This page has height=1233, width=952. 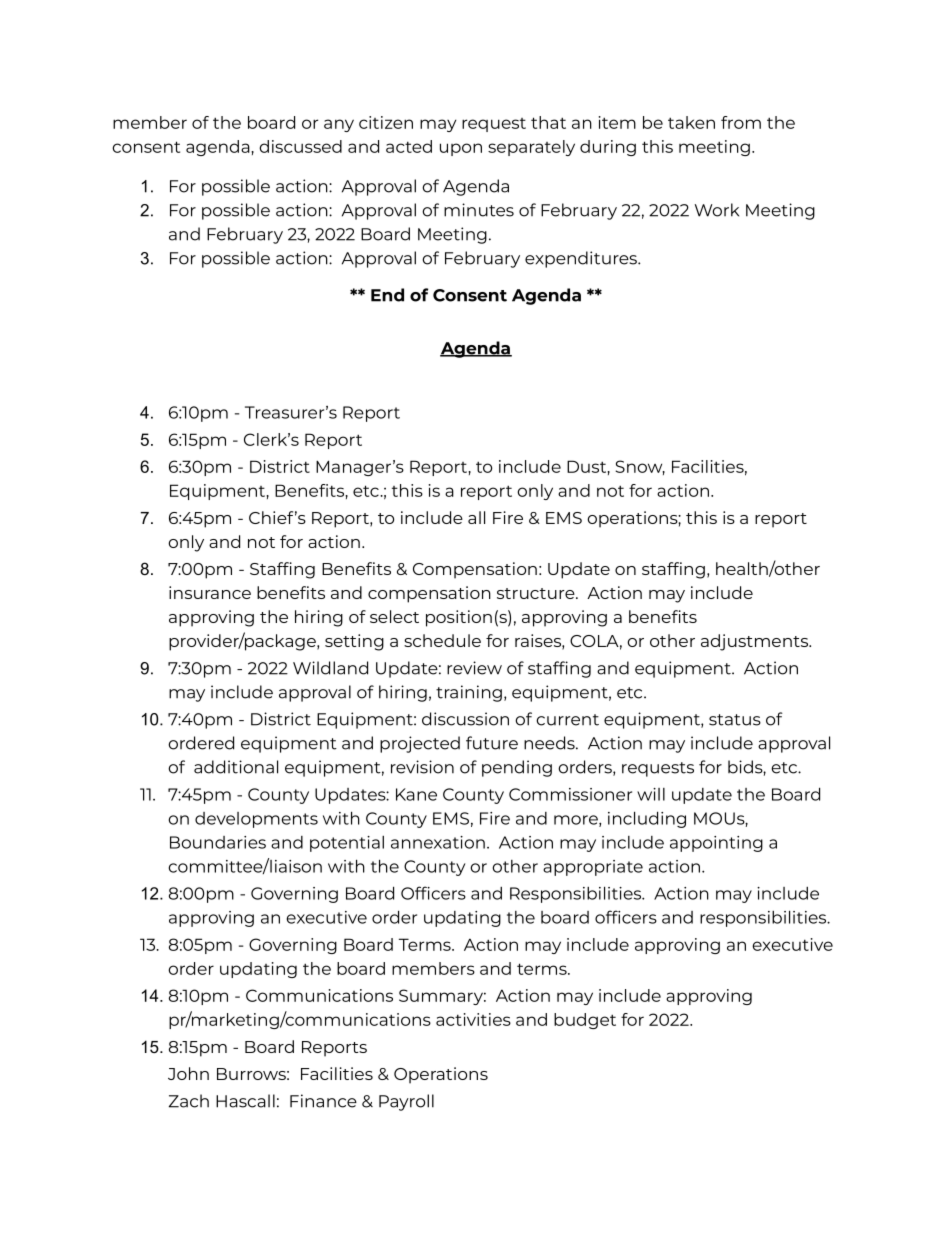 What do you see at coordinates (461, 149) in the page?
I see `upon` at bounding box center [461, 149].
